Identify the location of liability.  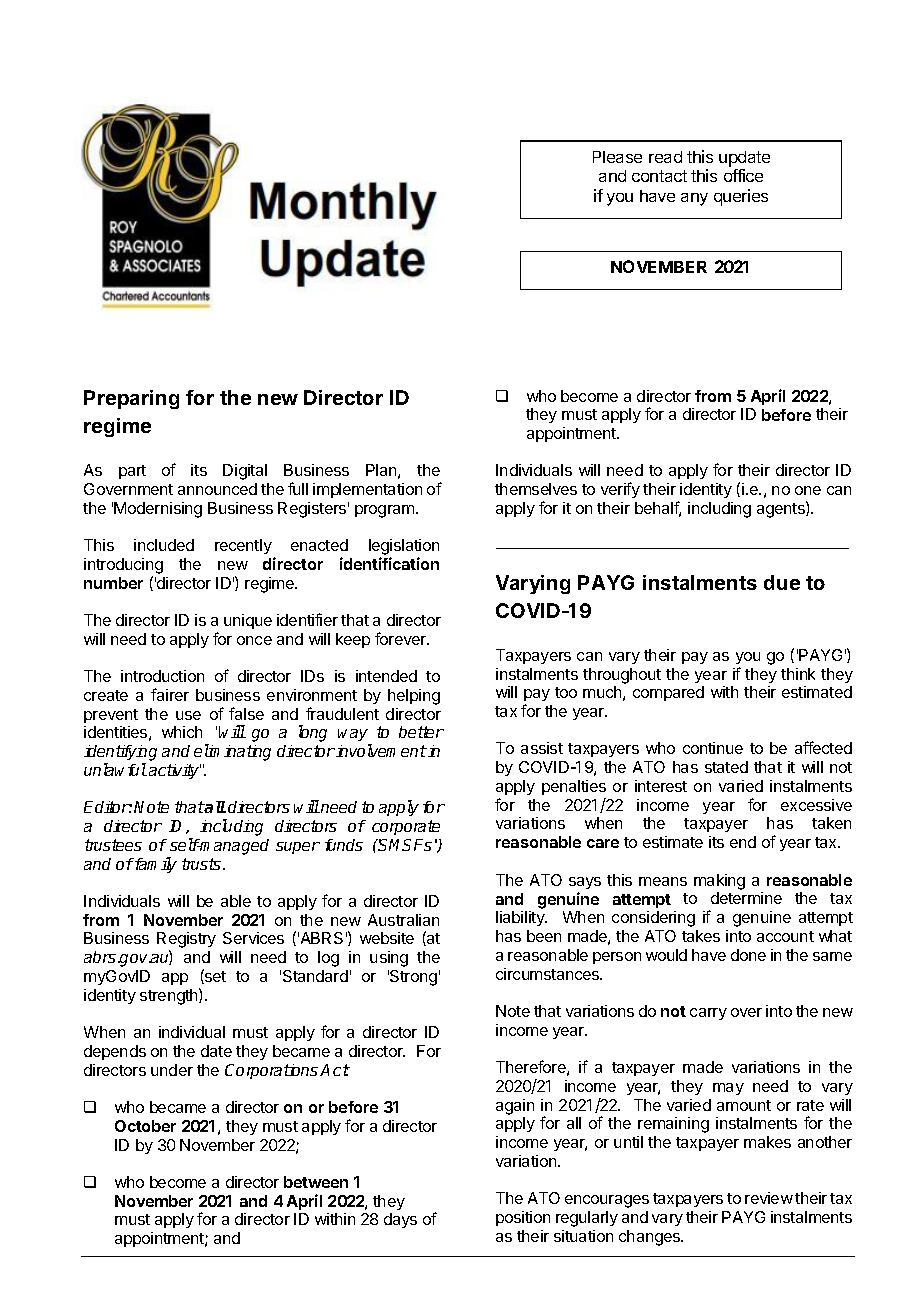
(521, 918).
